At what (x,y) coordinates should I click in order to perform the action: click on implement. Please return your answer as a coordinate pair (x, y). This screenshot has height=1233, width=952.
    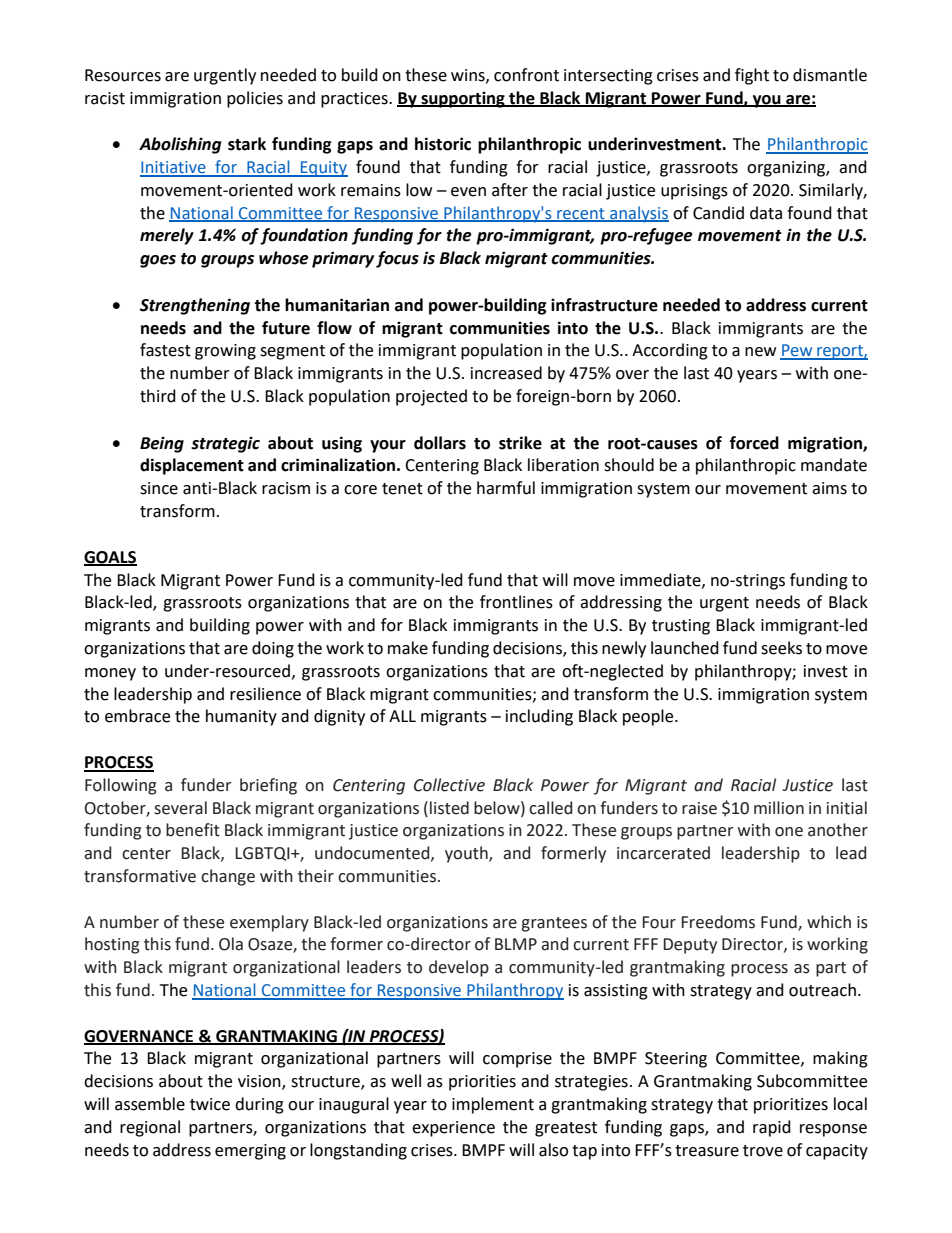
    Looking at the image, I should click on (493, 1105).
